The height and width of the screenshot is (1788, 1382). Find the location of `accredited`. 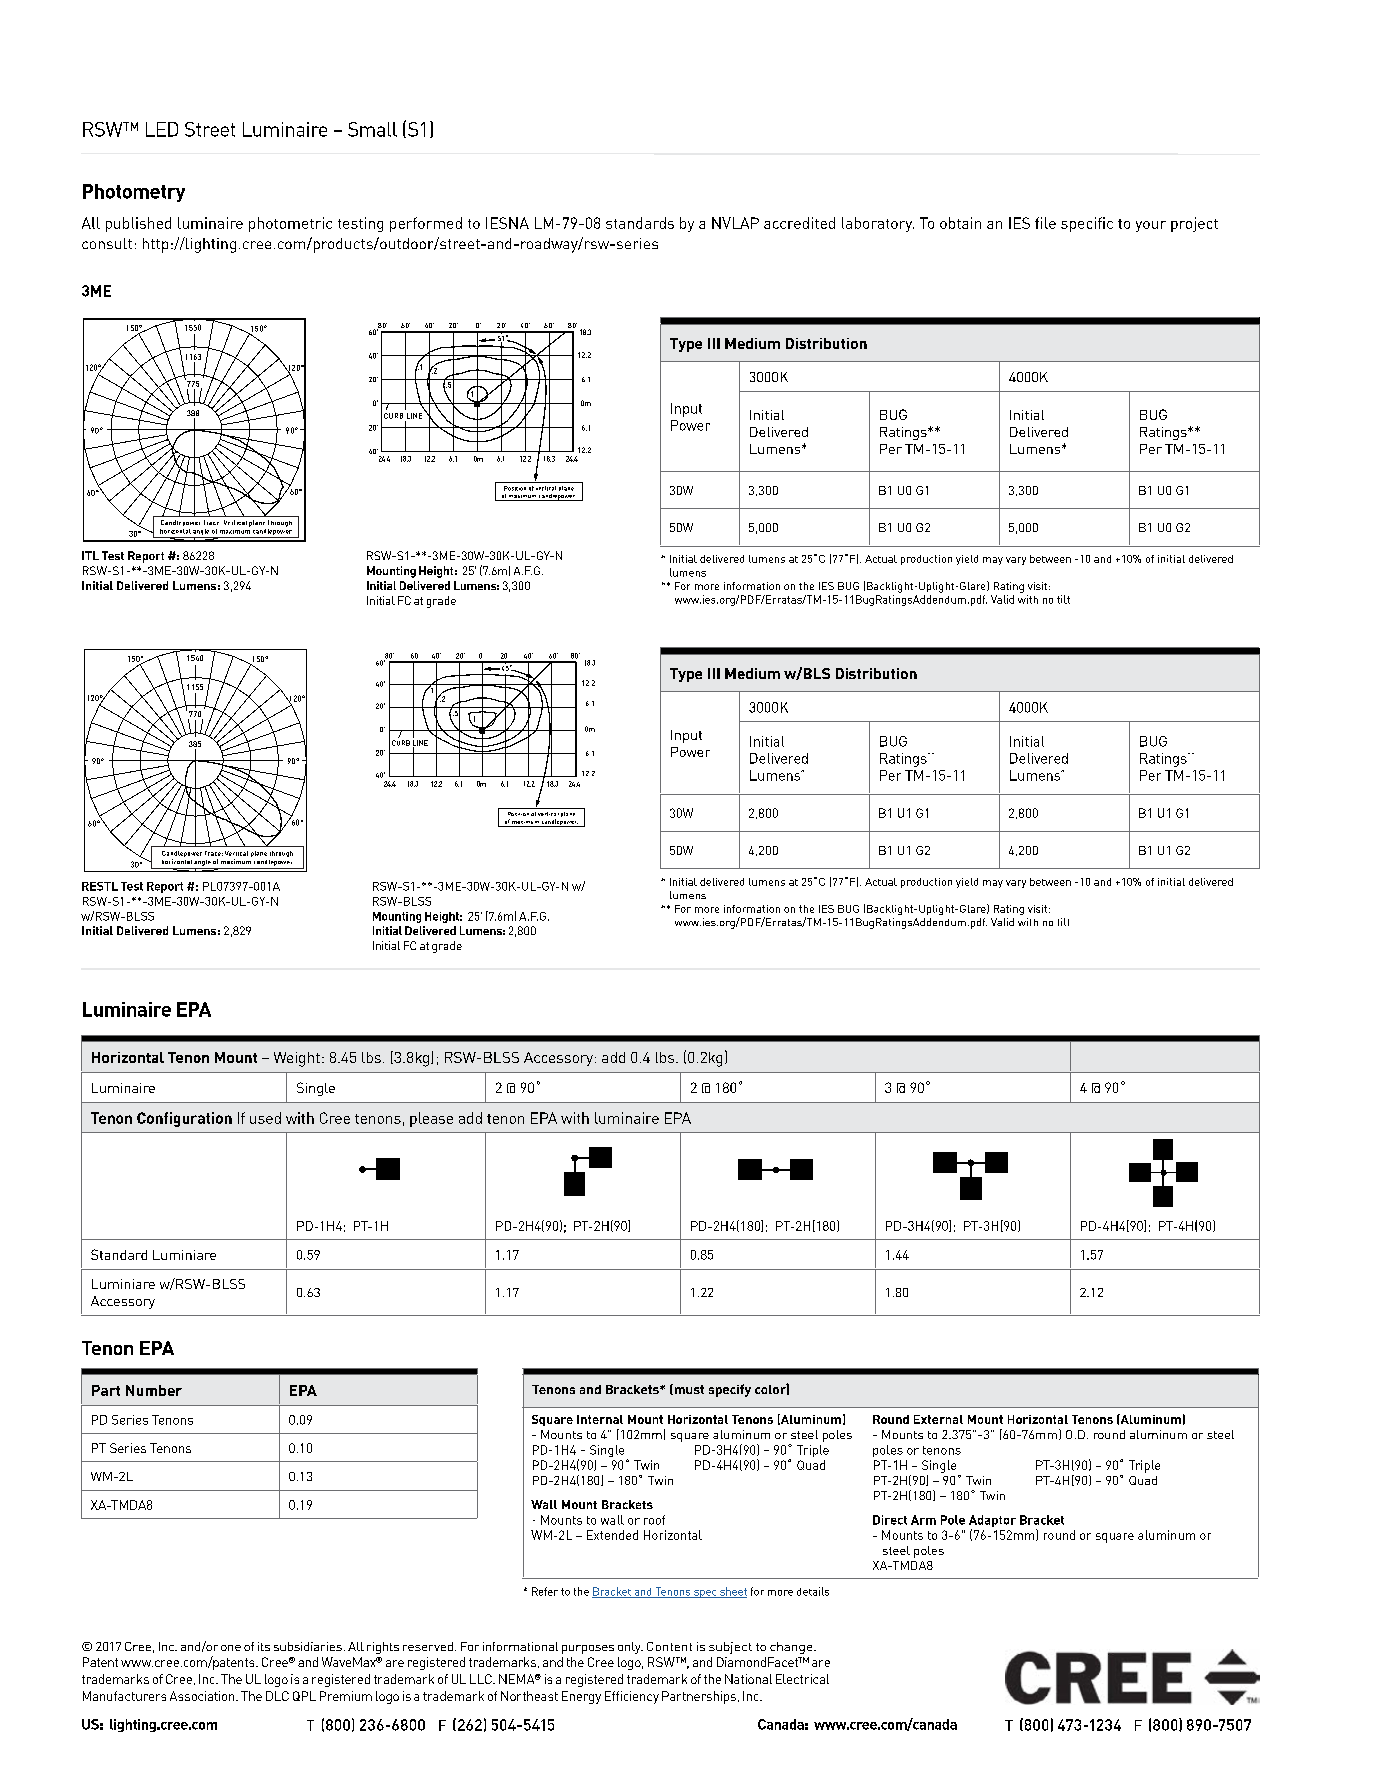

accredited is located at coordinates (799, 223).
